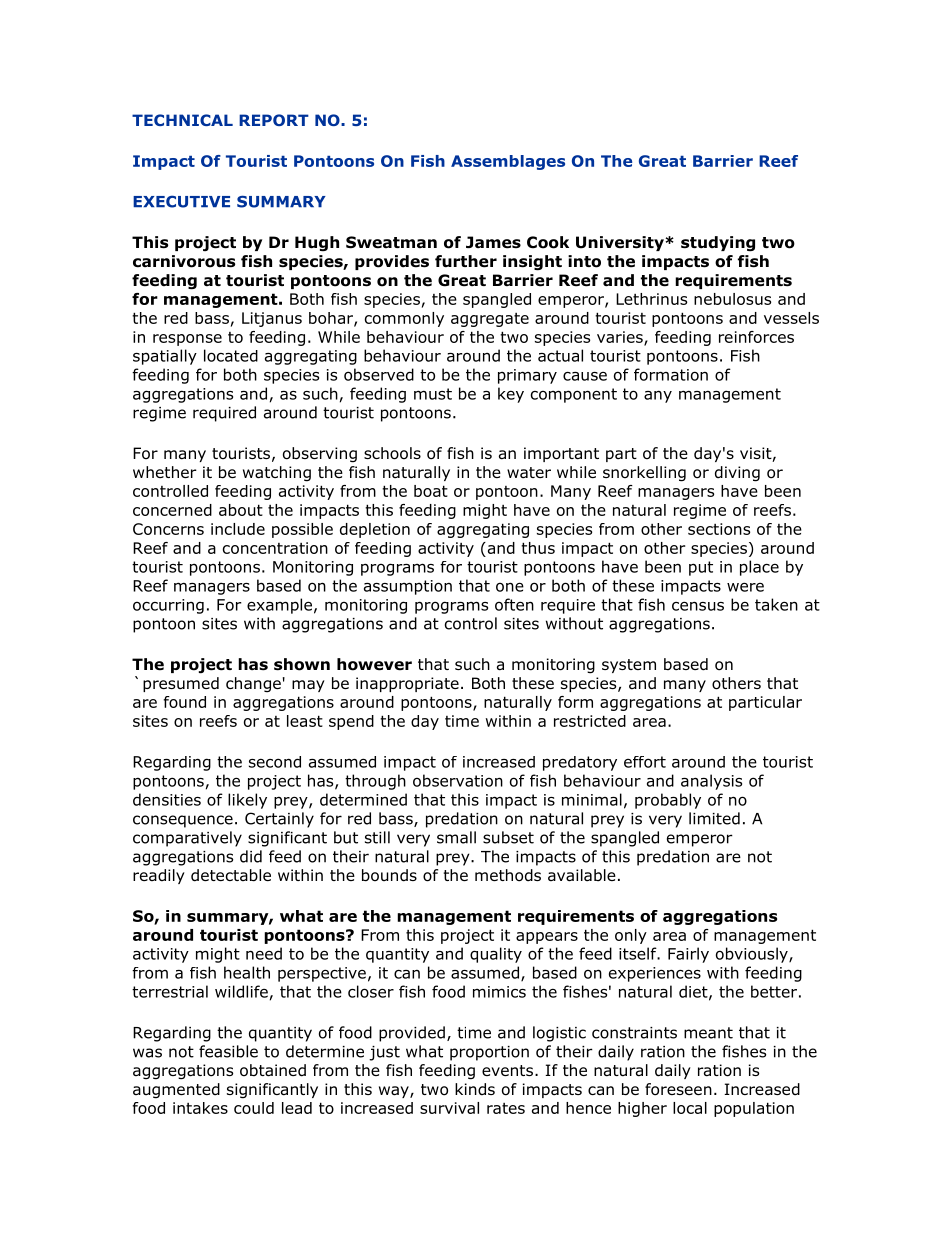 This image has width=952, height=1233. What do you see at coordinates (698, 606) in the image?
I see `census` at bounding box center [698, 606].
